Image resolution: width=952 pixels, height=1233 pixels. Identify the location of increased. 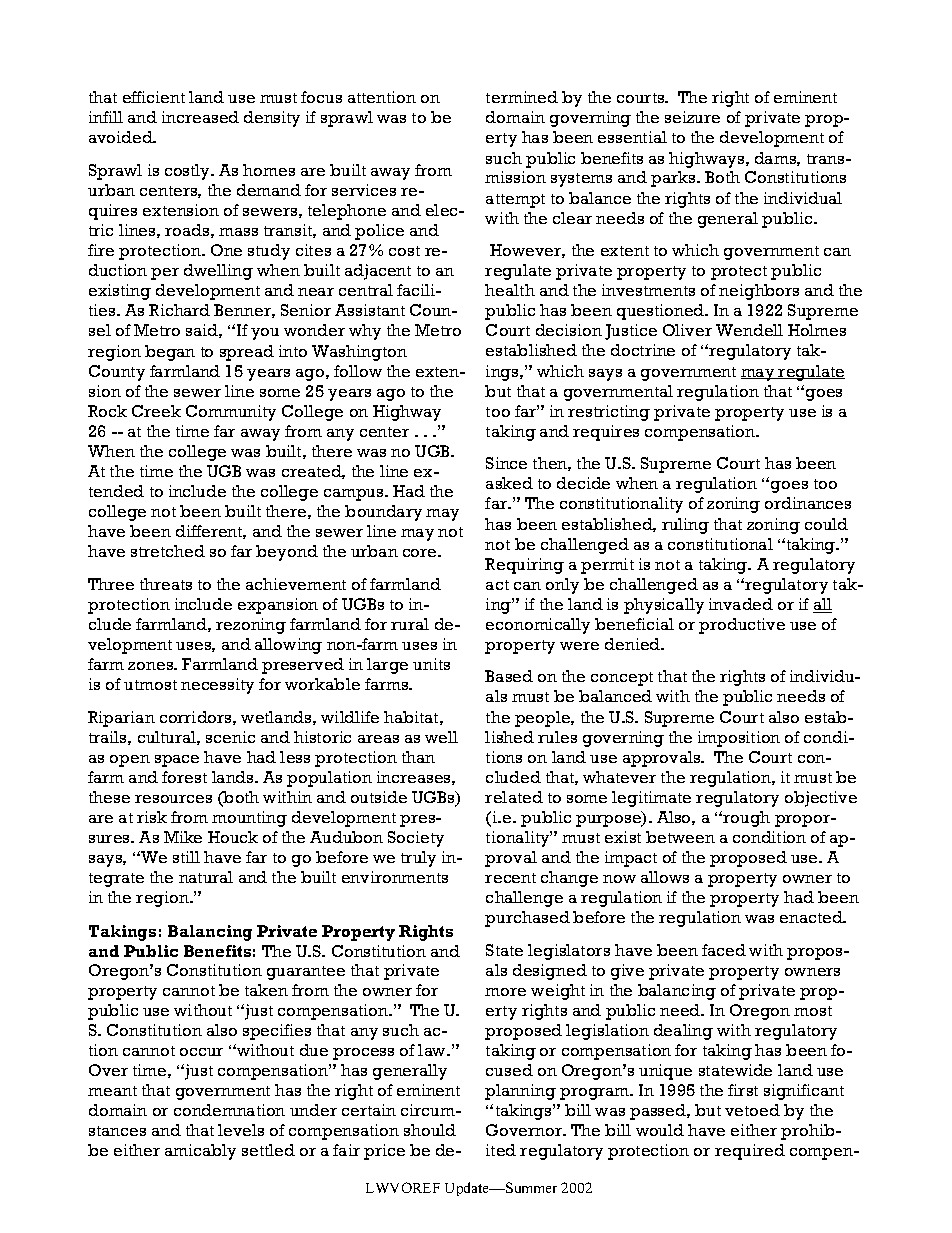
(200, 117).
